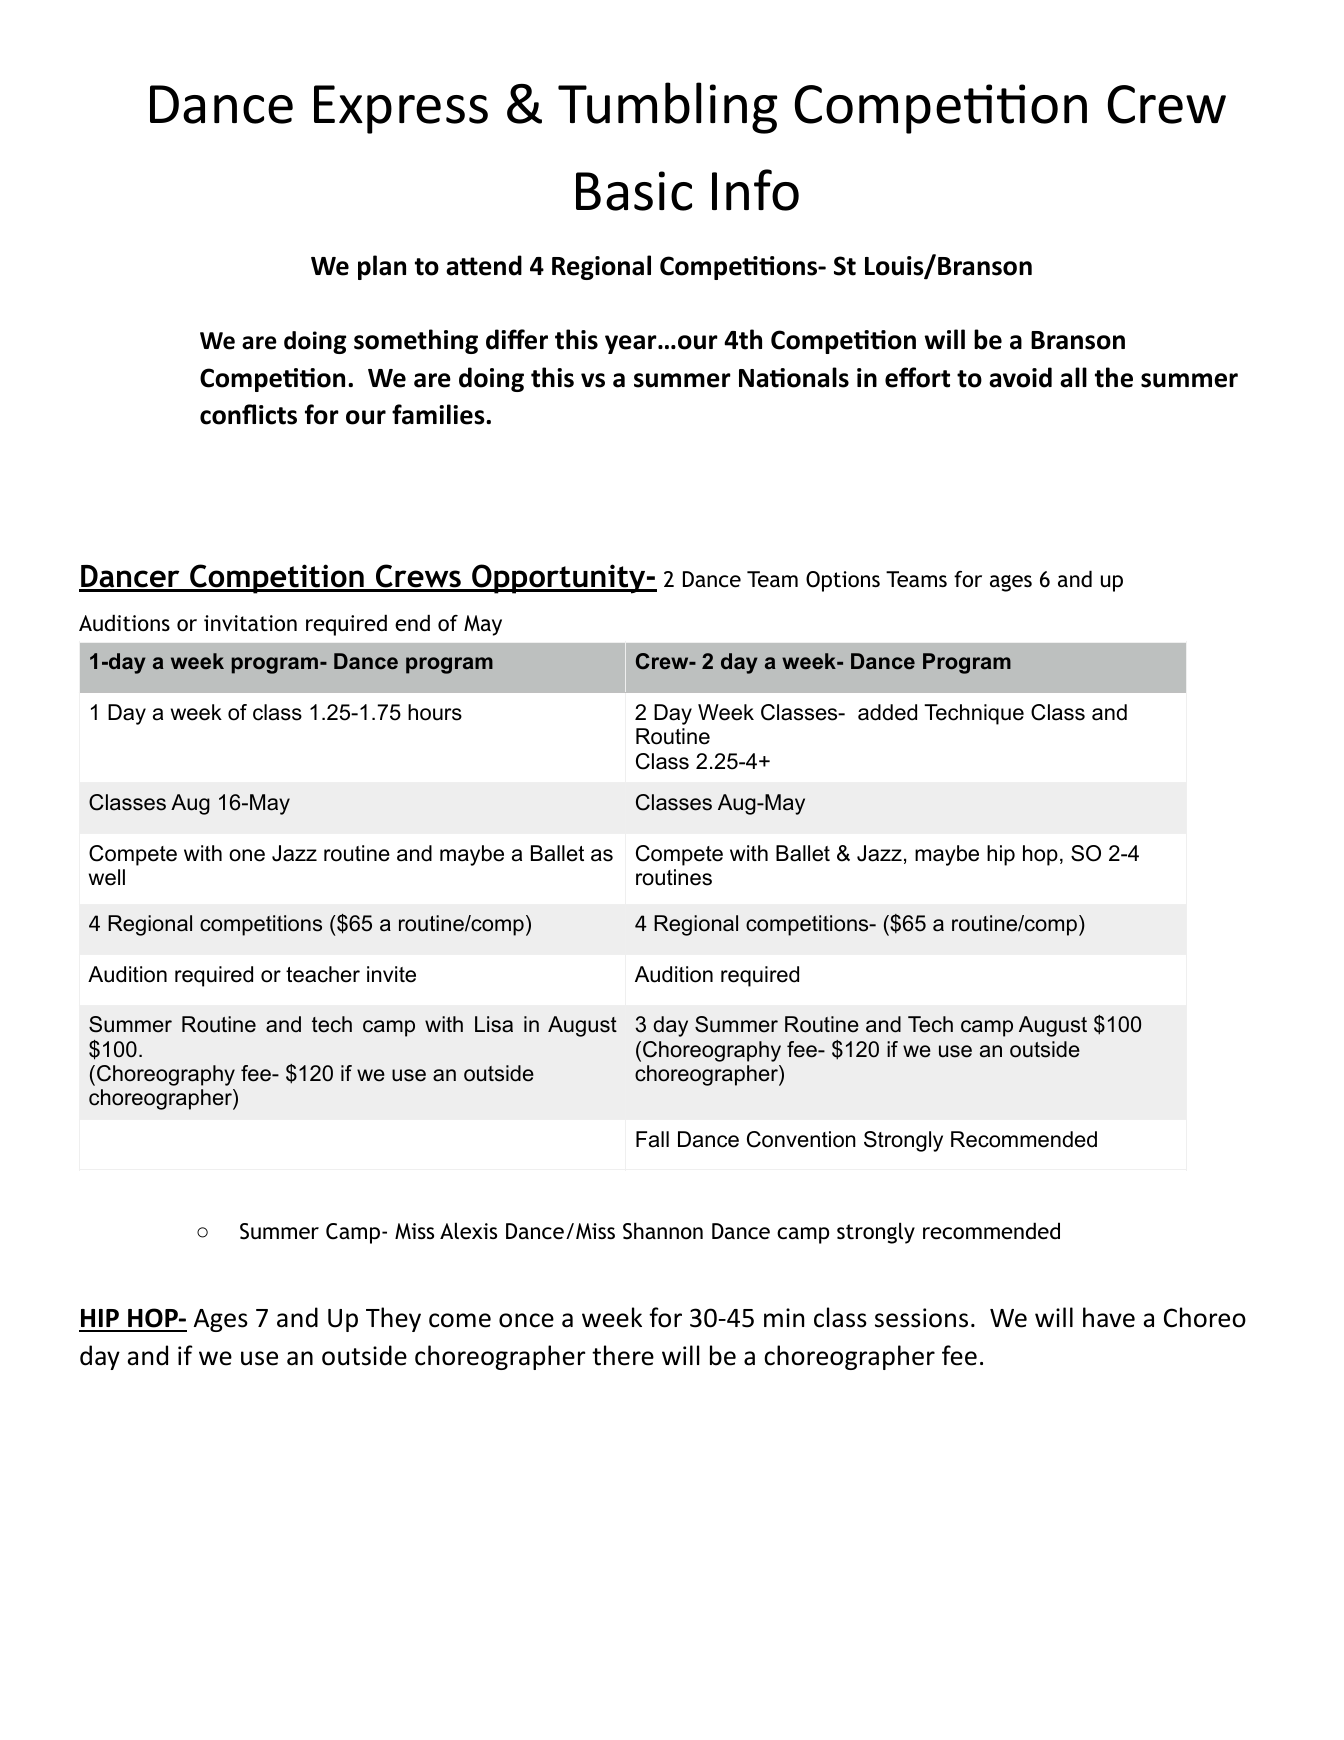 The image size is (1344, 1740). I want to click on Lisa, so click(494, 1024).
